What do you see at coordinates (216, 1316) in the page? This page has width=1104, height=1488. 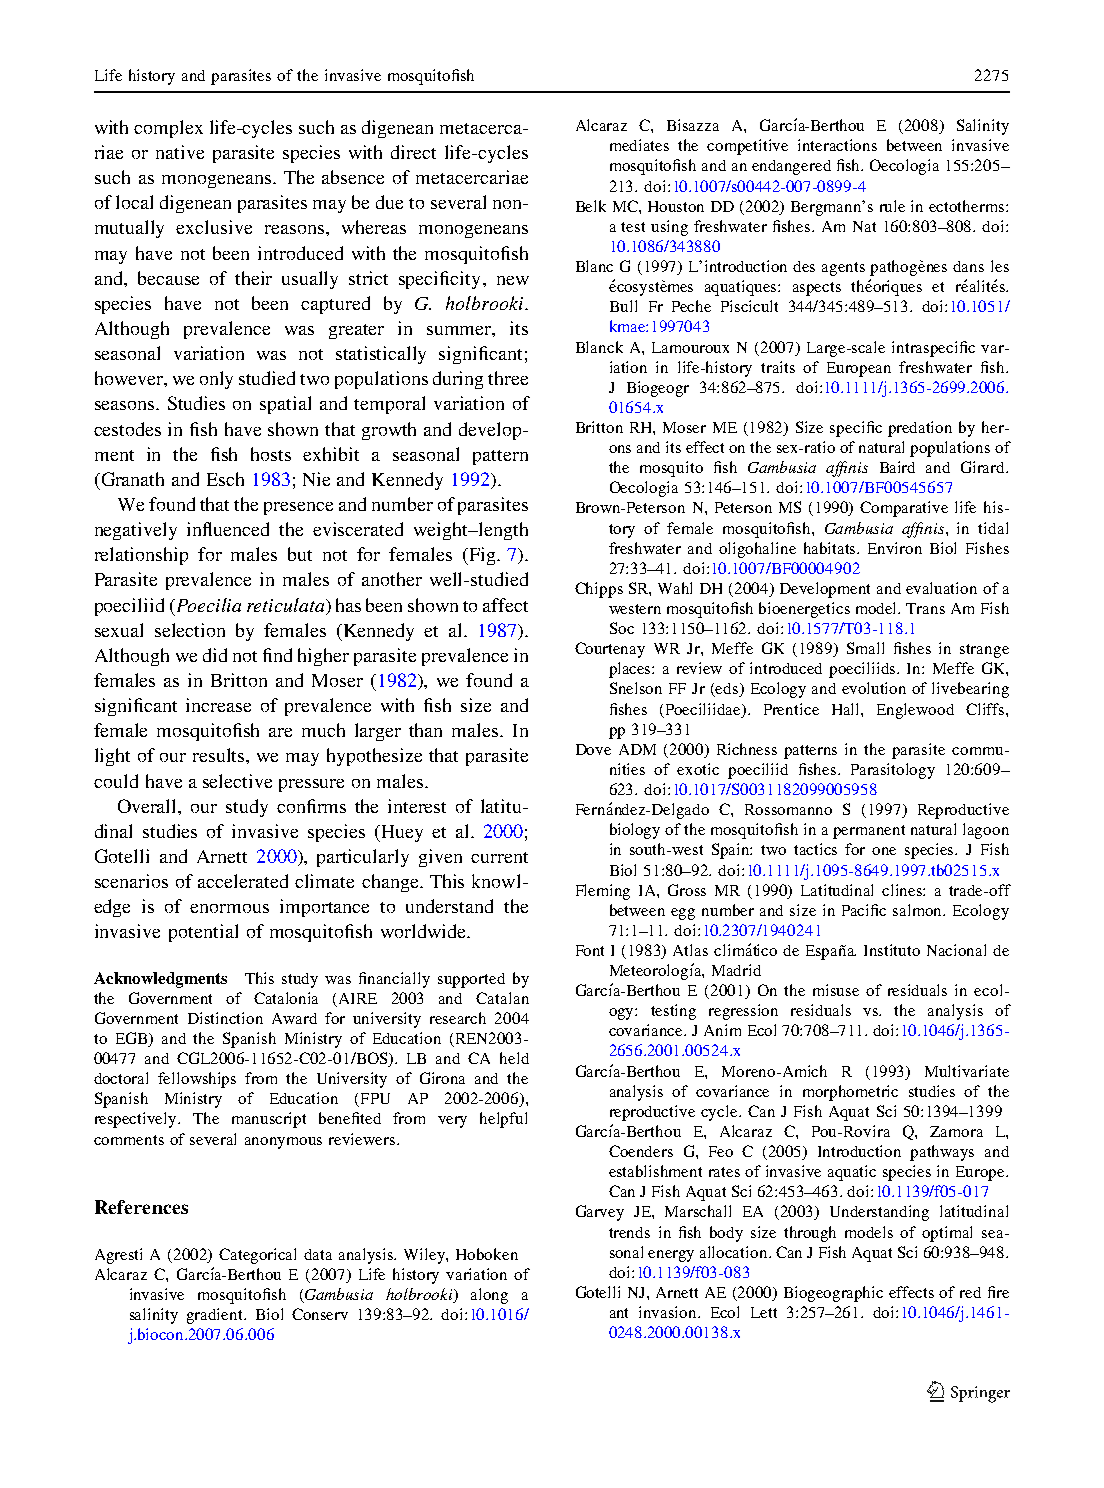 I see `gradient` at bounding box center [216, 1316].
